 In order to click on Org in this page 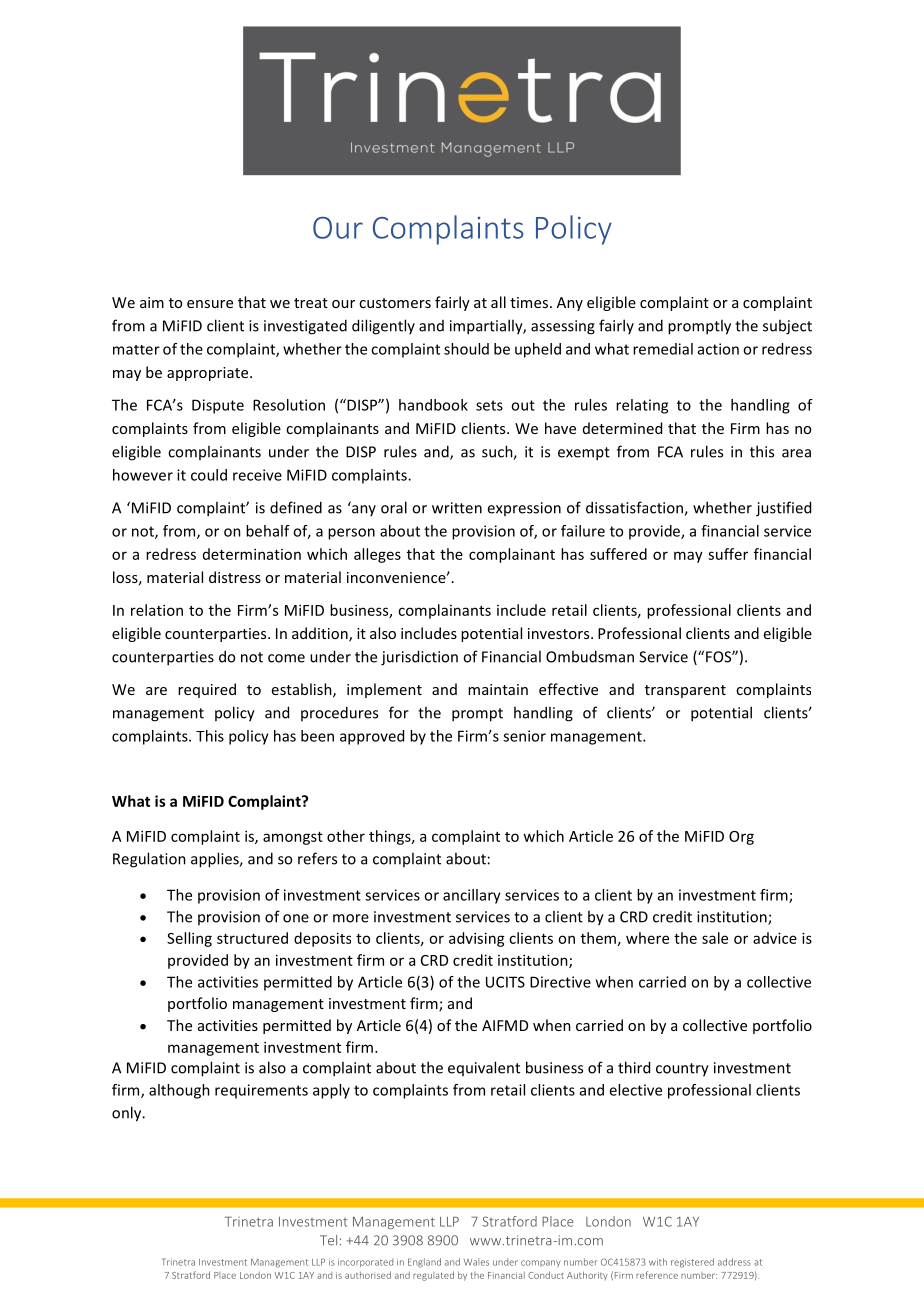, I will do `click(741, 838)`.
